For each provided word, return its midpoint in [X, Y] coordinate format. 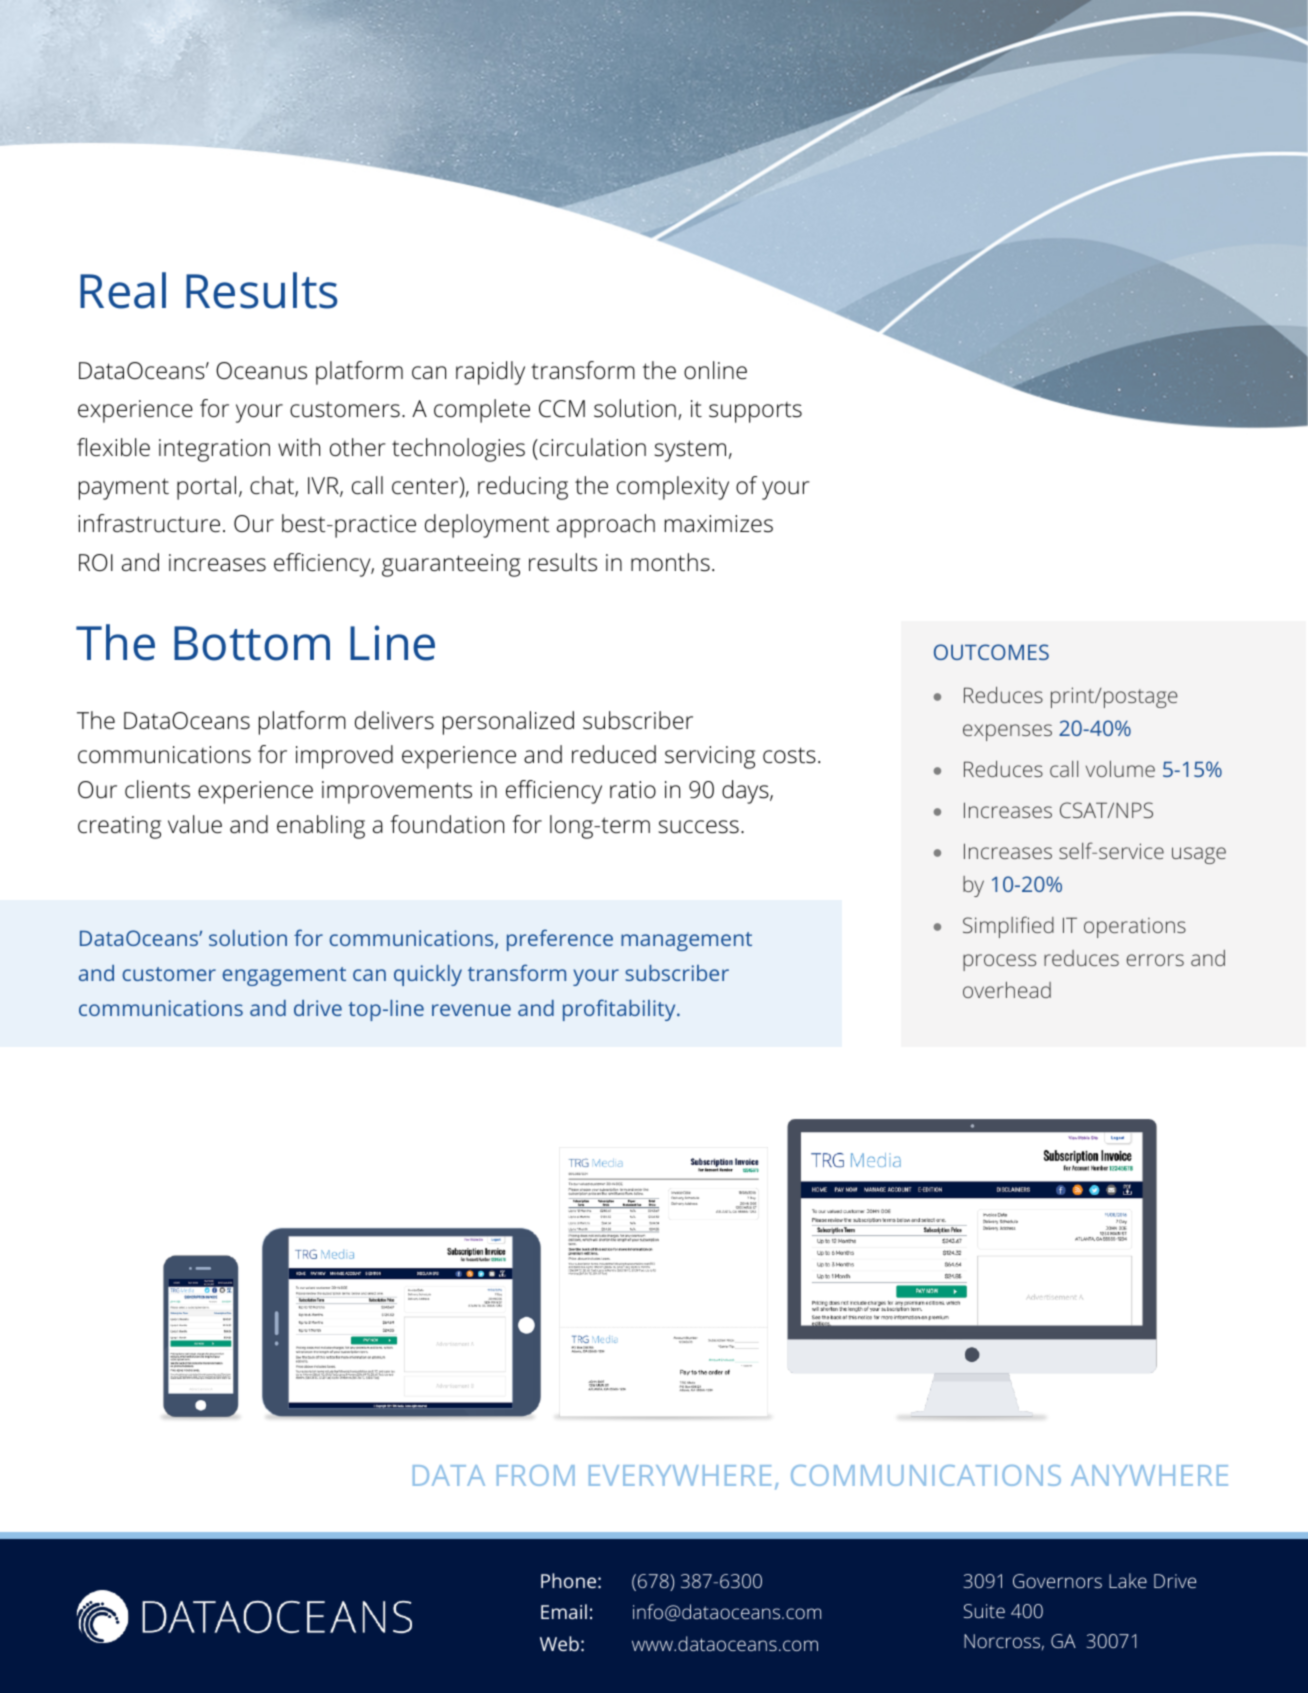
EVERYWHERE [680, 1475]
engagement [284, 976]
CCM [562, 409]
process [999, 962]
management [686, 941]
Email [564, 1611]
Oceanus [261, 371]
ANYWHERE [1149, 1475]
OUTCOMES [991, 652]
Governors [1057, 1581]
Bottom [252, 643]
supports [755, 412]
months [670, 562]
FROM [536, 1475]
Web [559, 1643]
